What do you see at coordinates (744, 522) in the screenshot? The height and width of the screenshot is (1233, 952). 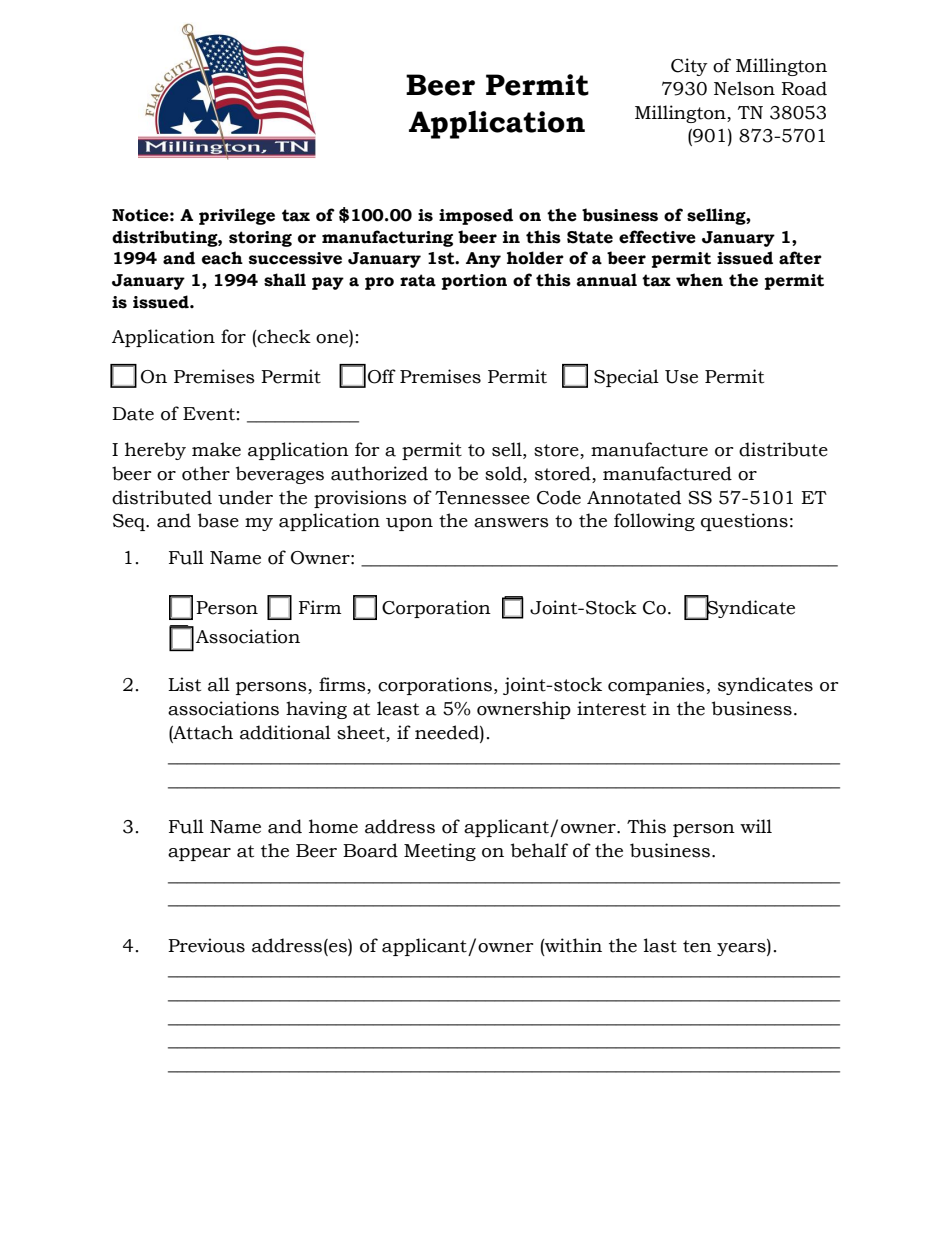 I see `questions` at bounding box center [744, 522].
